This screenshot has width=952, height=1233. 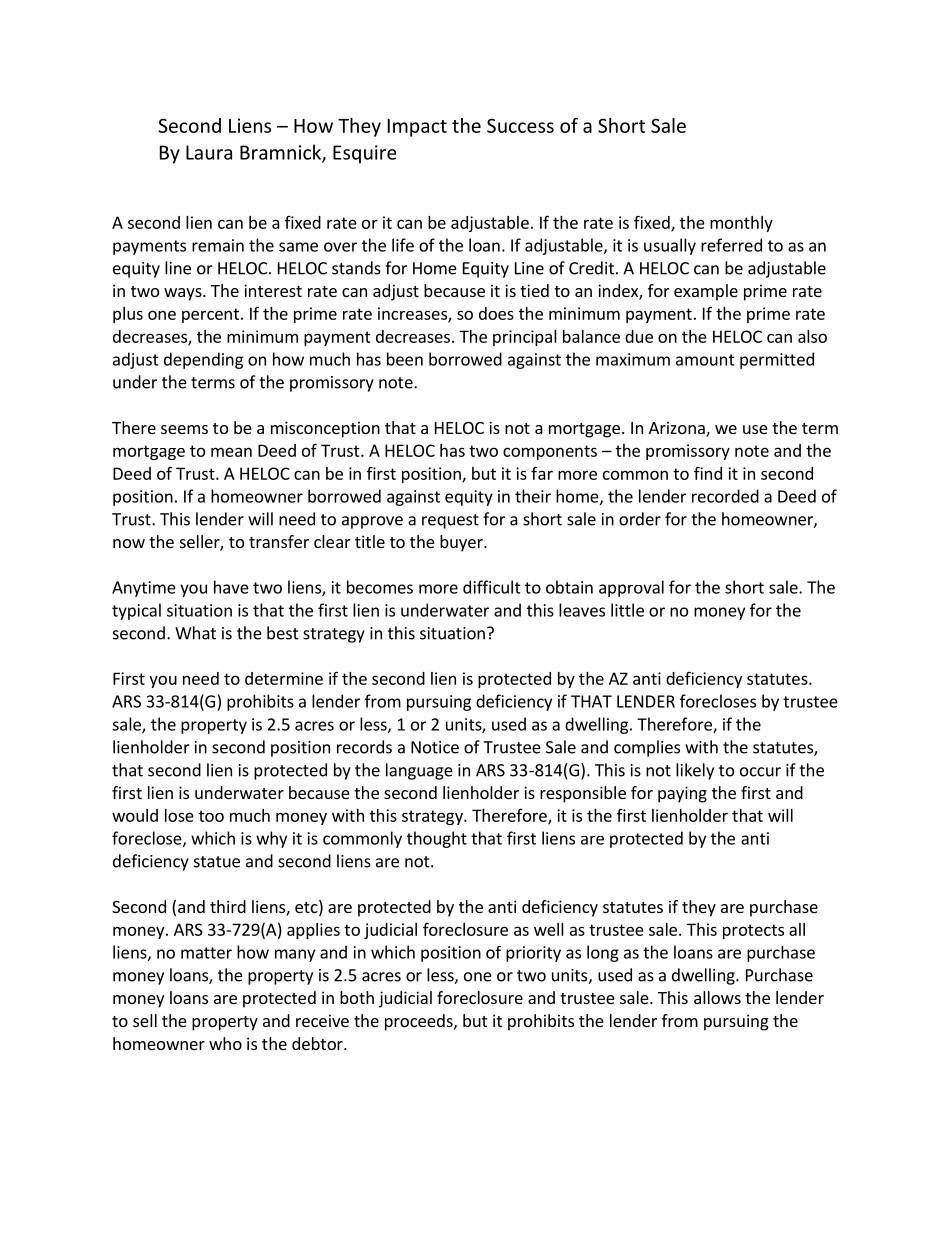 I want to click on approval, so click(x=631, y=588).
